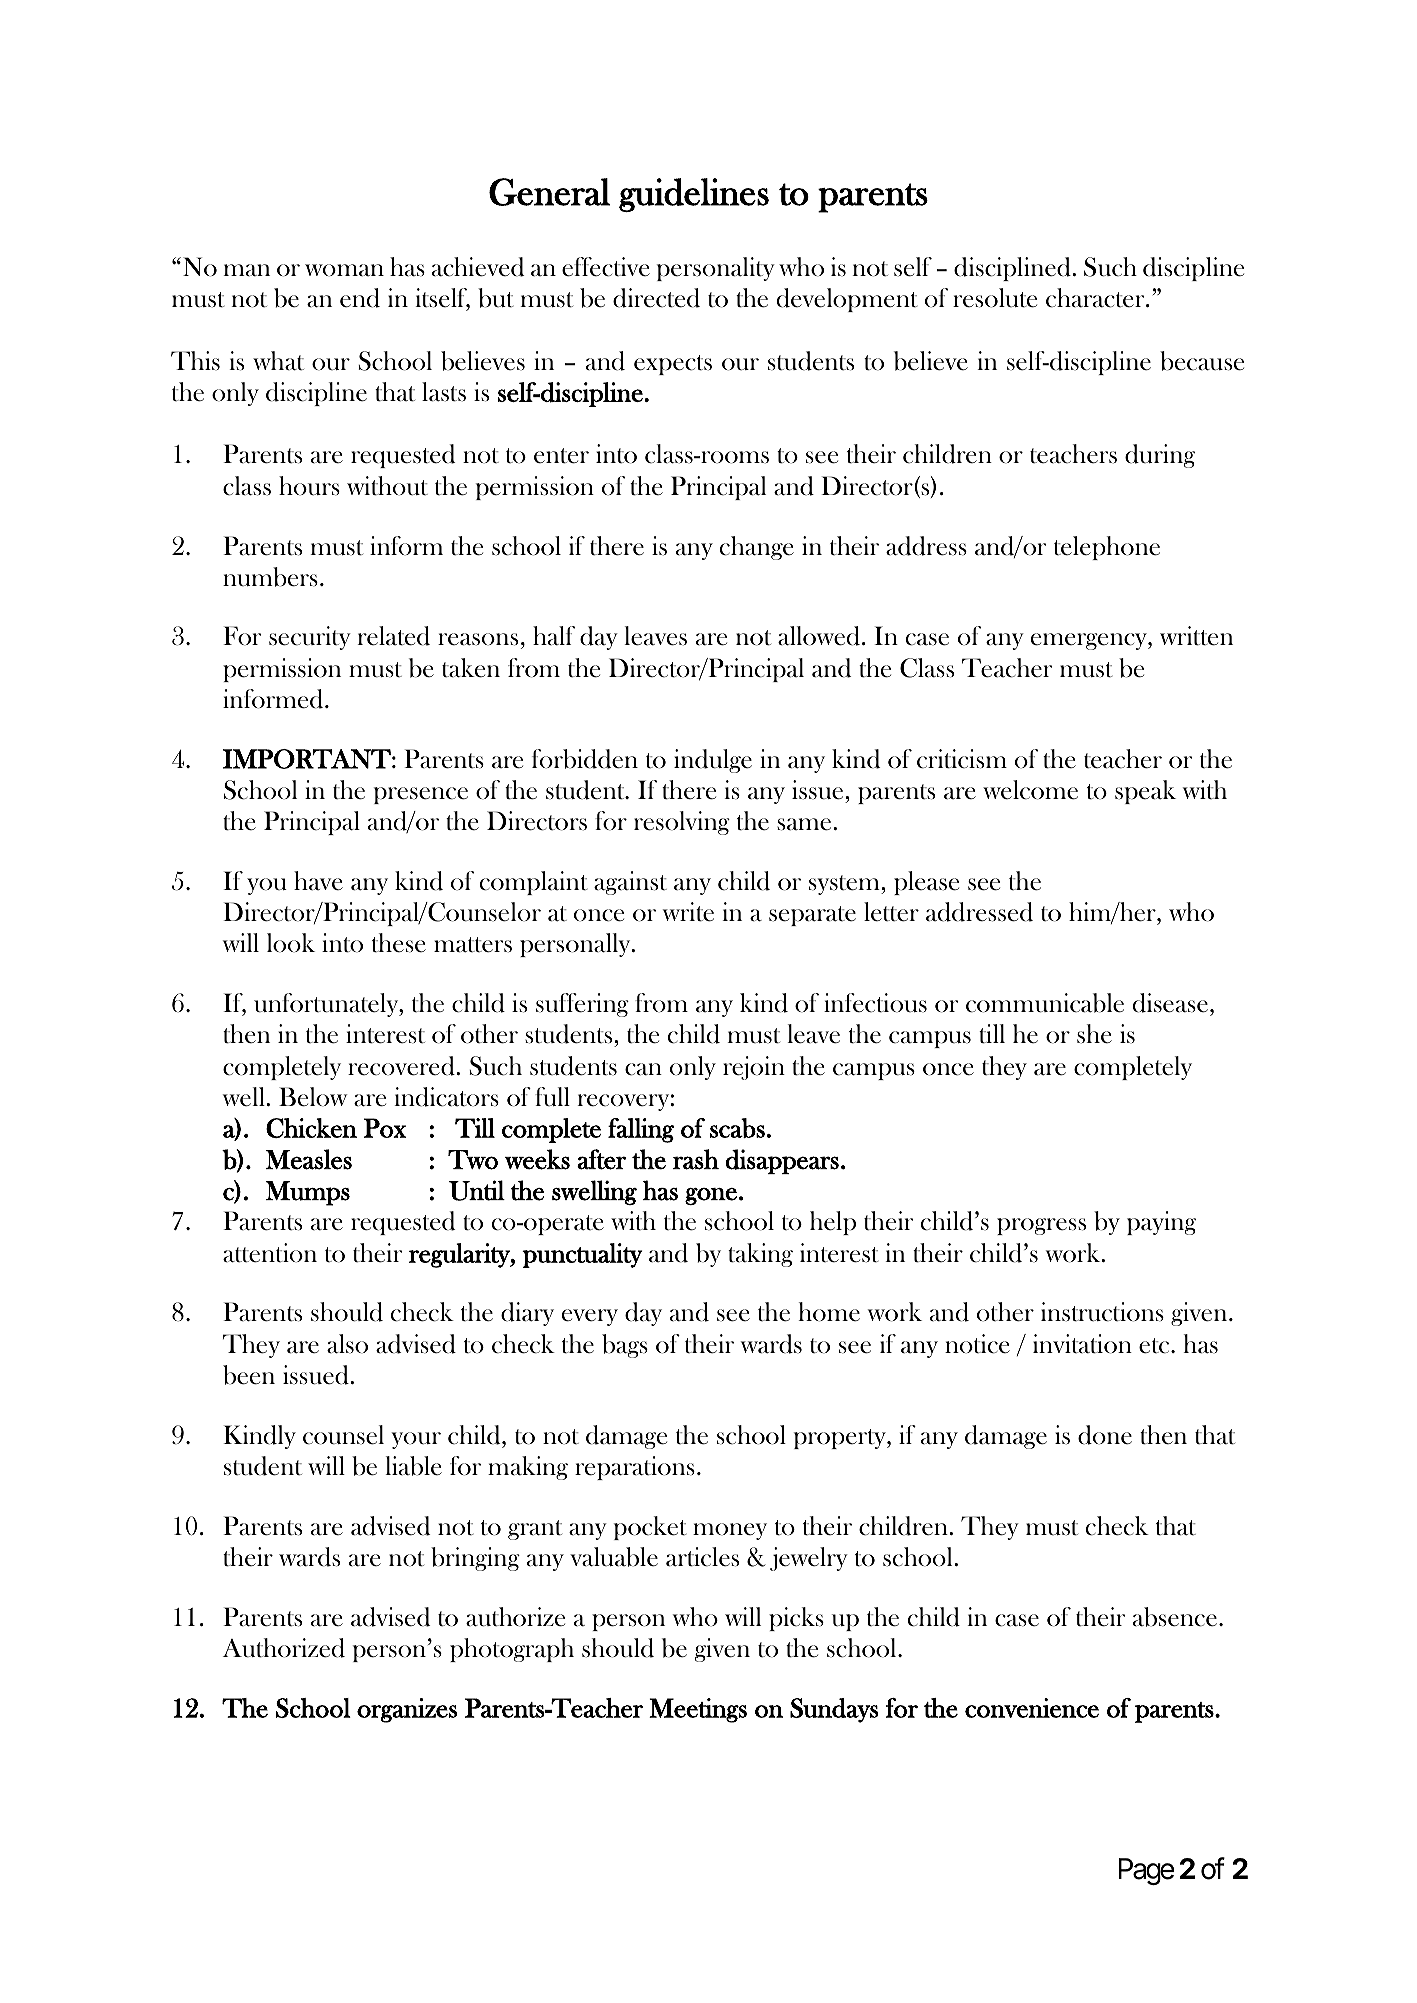  Describe the element at coordinates (1045, 1003) in the screenshot. I see `communicable` at that location.
